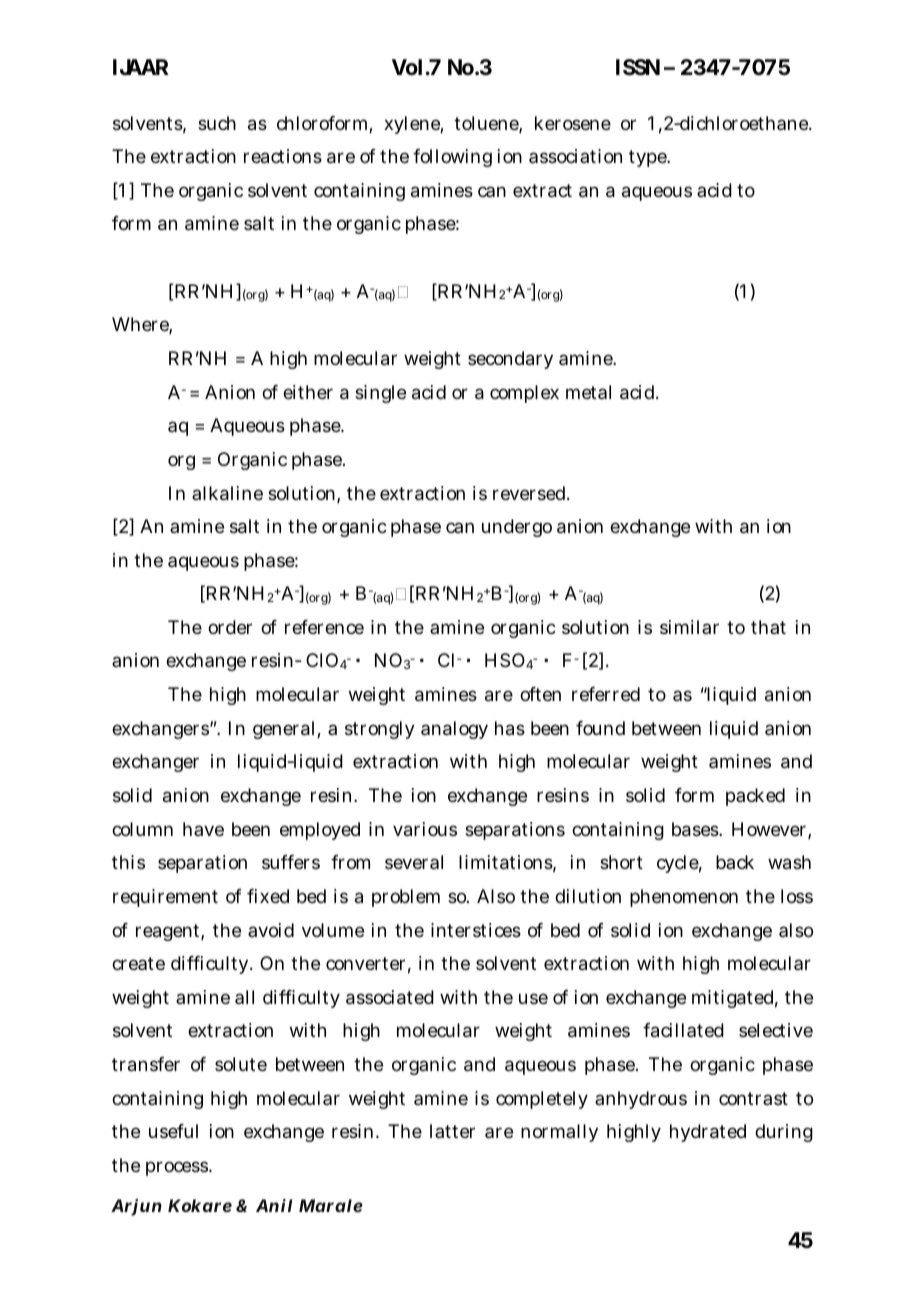  I want to click on packed, so click(755, 797).
